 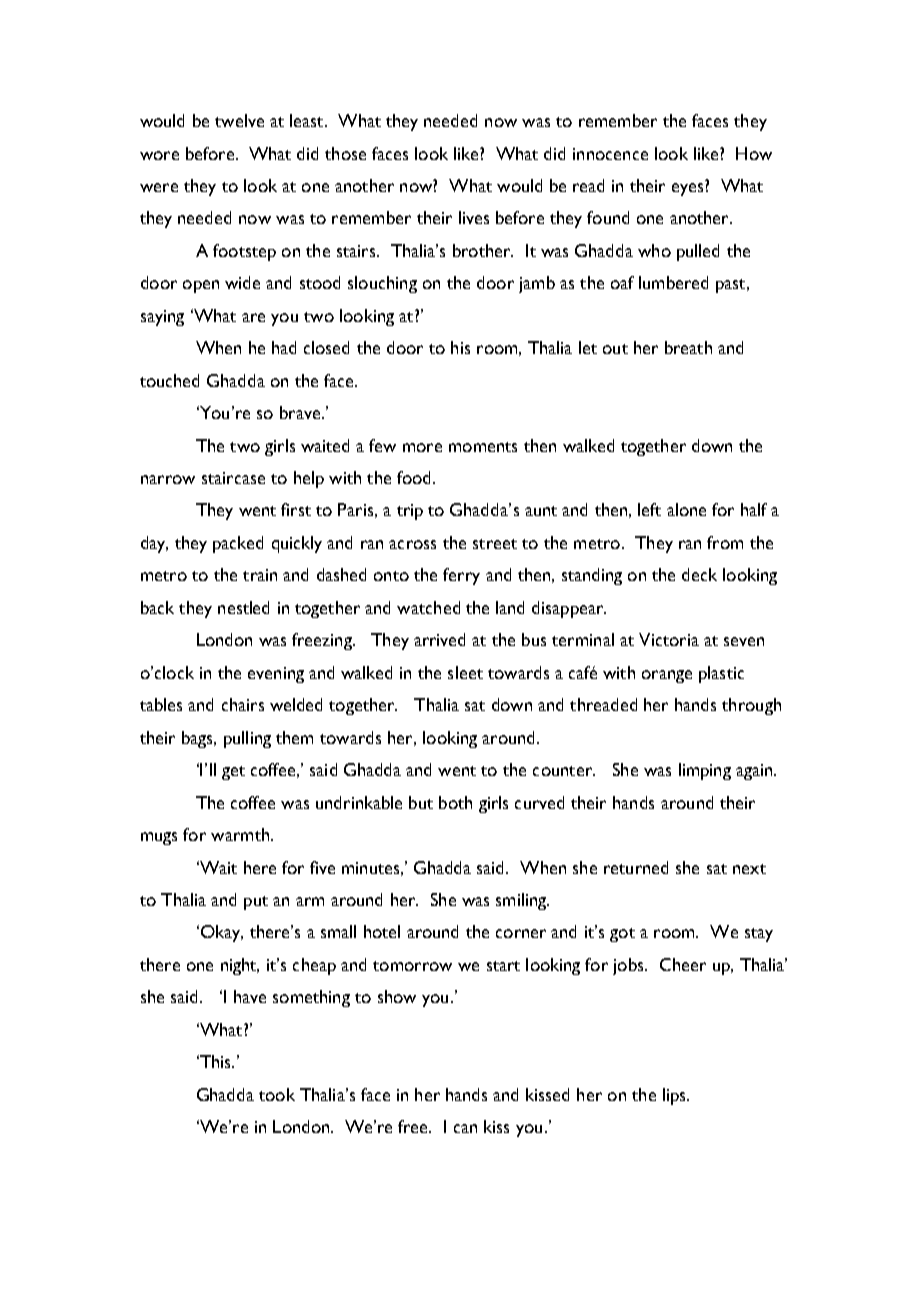 I want to click on breath, so click(x=688, y=347).
